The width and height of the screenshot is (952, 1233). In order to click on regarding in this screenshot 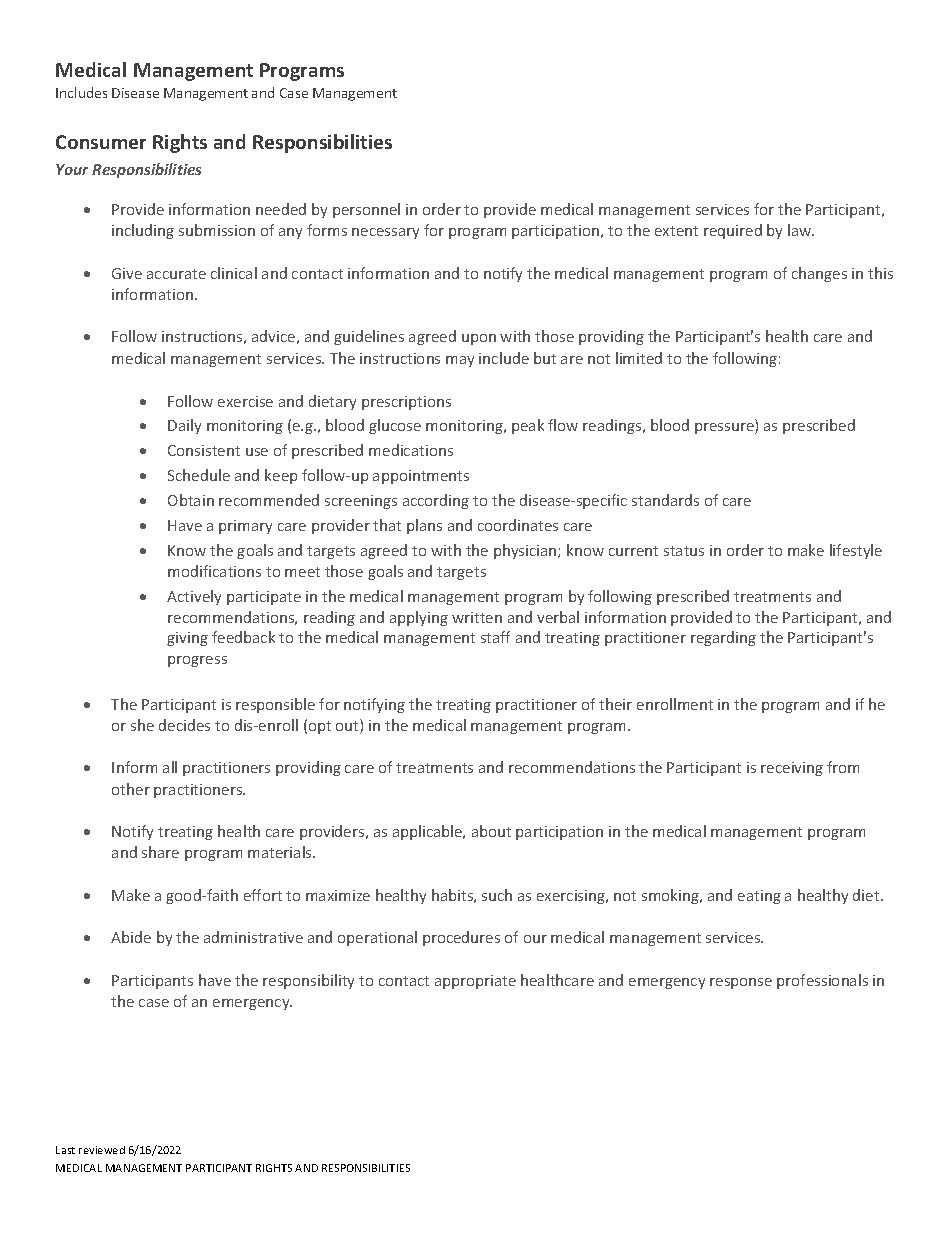, I will do `click(723, 638)`.
